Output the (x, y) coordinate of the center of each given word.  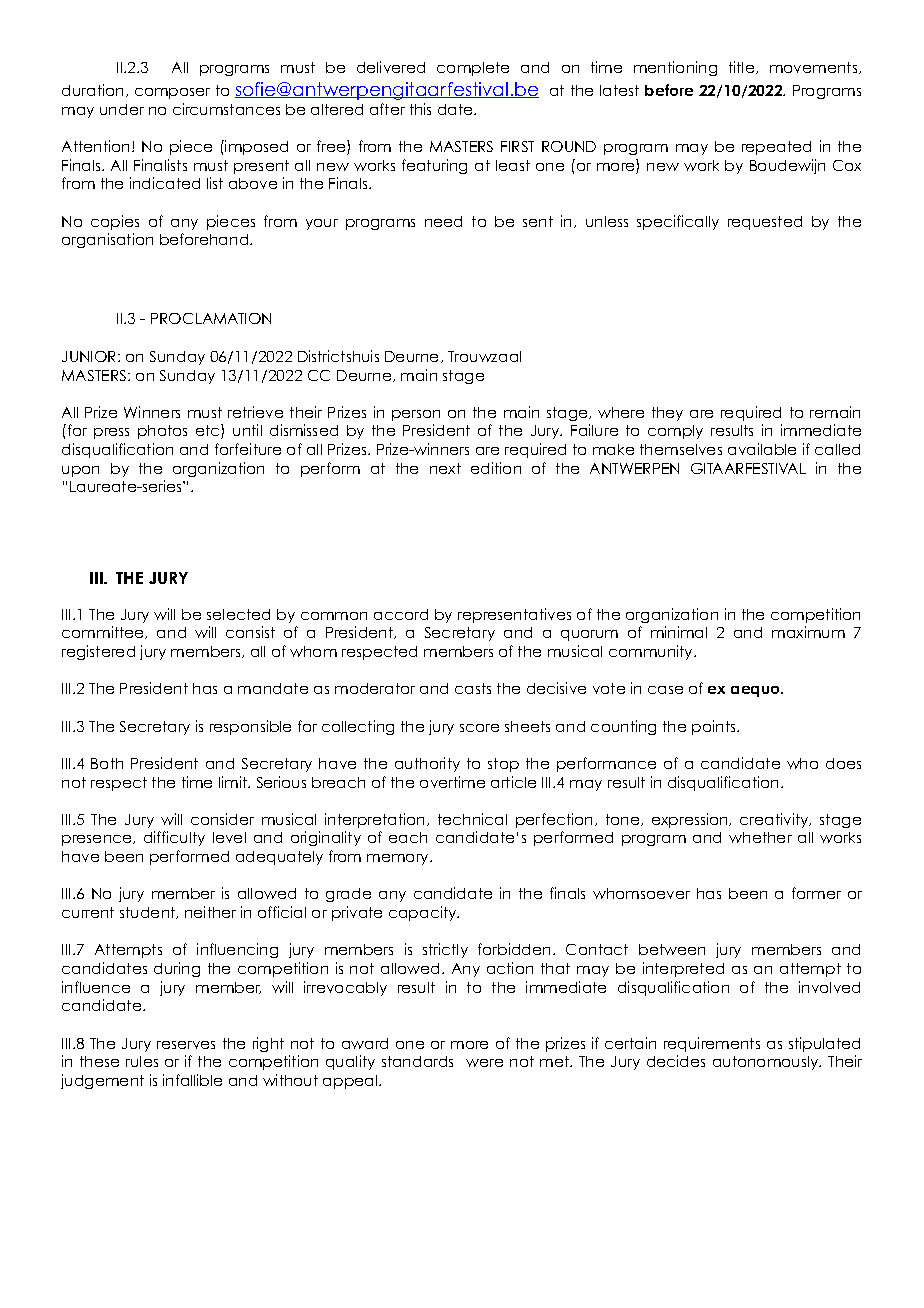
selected (238, 614)
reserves (186, 1045)
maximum (808, 632)
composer (172, 93)
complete (473, 69)
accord (401, 614)
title (743, 67)
